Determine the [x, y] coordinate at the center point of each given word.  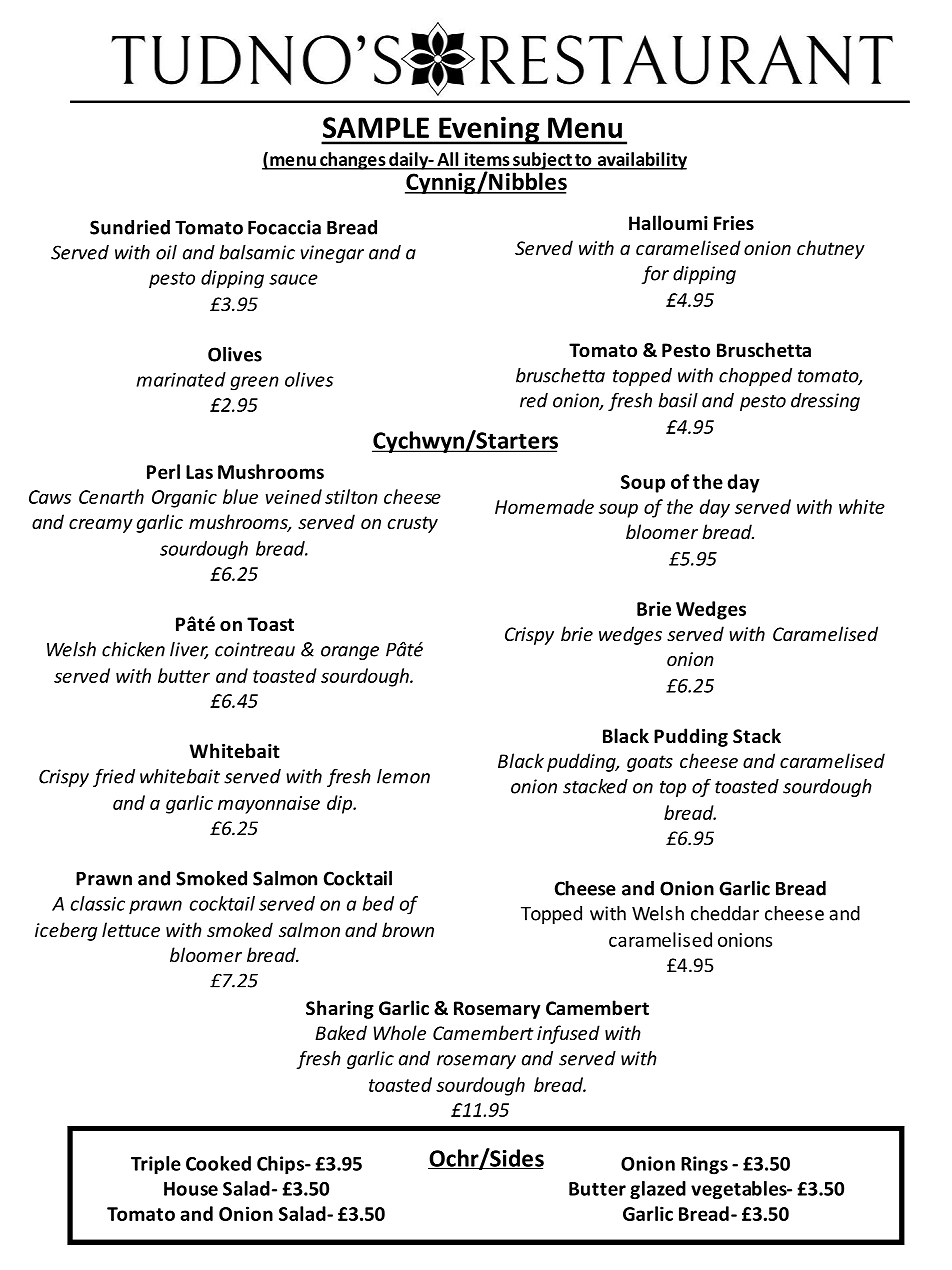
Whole [400, 1032]
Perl [163, 471]
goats [650, 763]
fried [114, 777]
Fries [734, 223]
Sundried [130, 227]
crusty [413, 524]
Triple [156, 1165]
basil [678, 400]
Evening [489, 130]
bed [378, 903]
